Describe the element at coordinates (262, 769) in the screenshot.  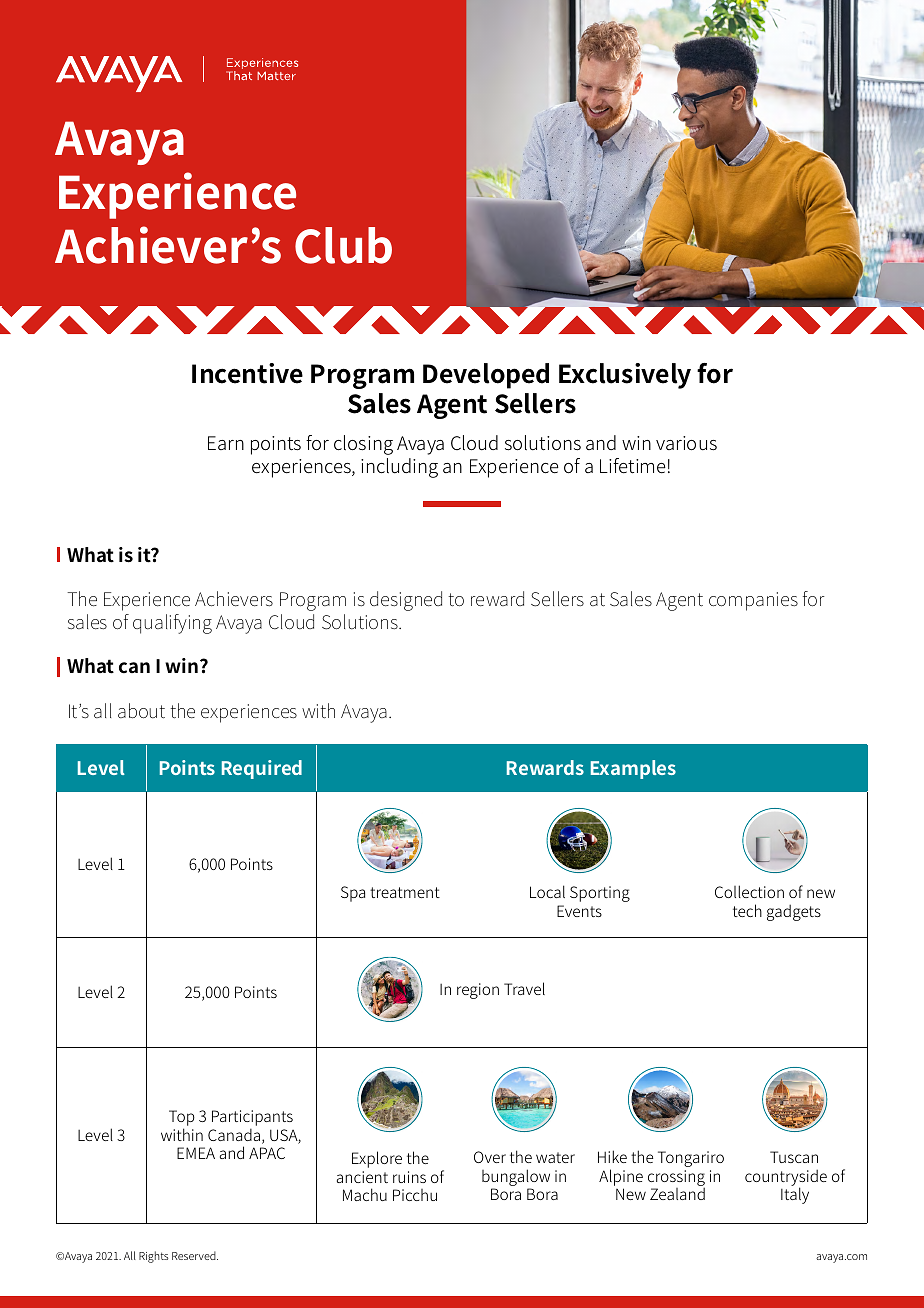
I see `Required` at that location.
